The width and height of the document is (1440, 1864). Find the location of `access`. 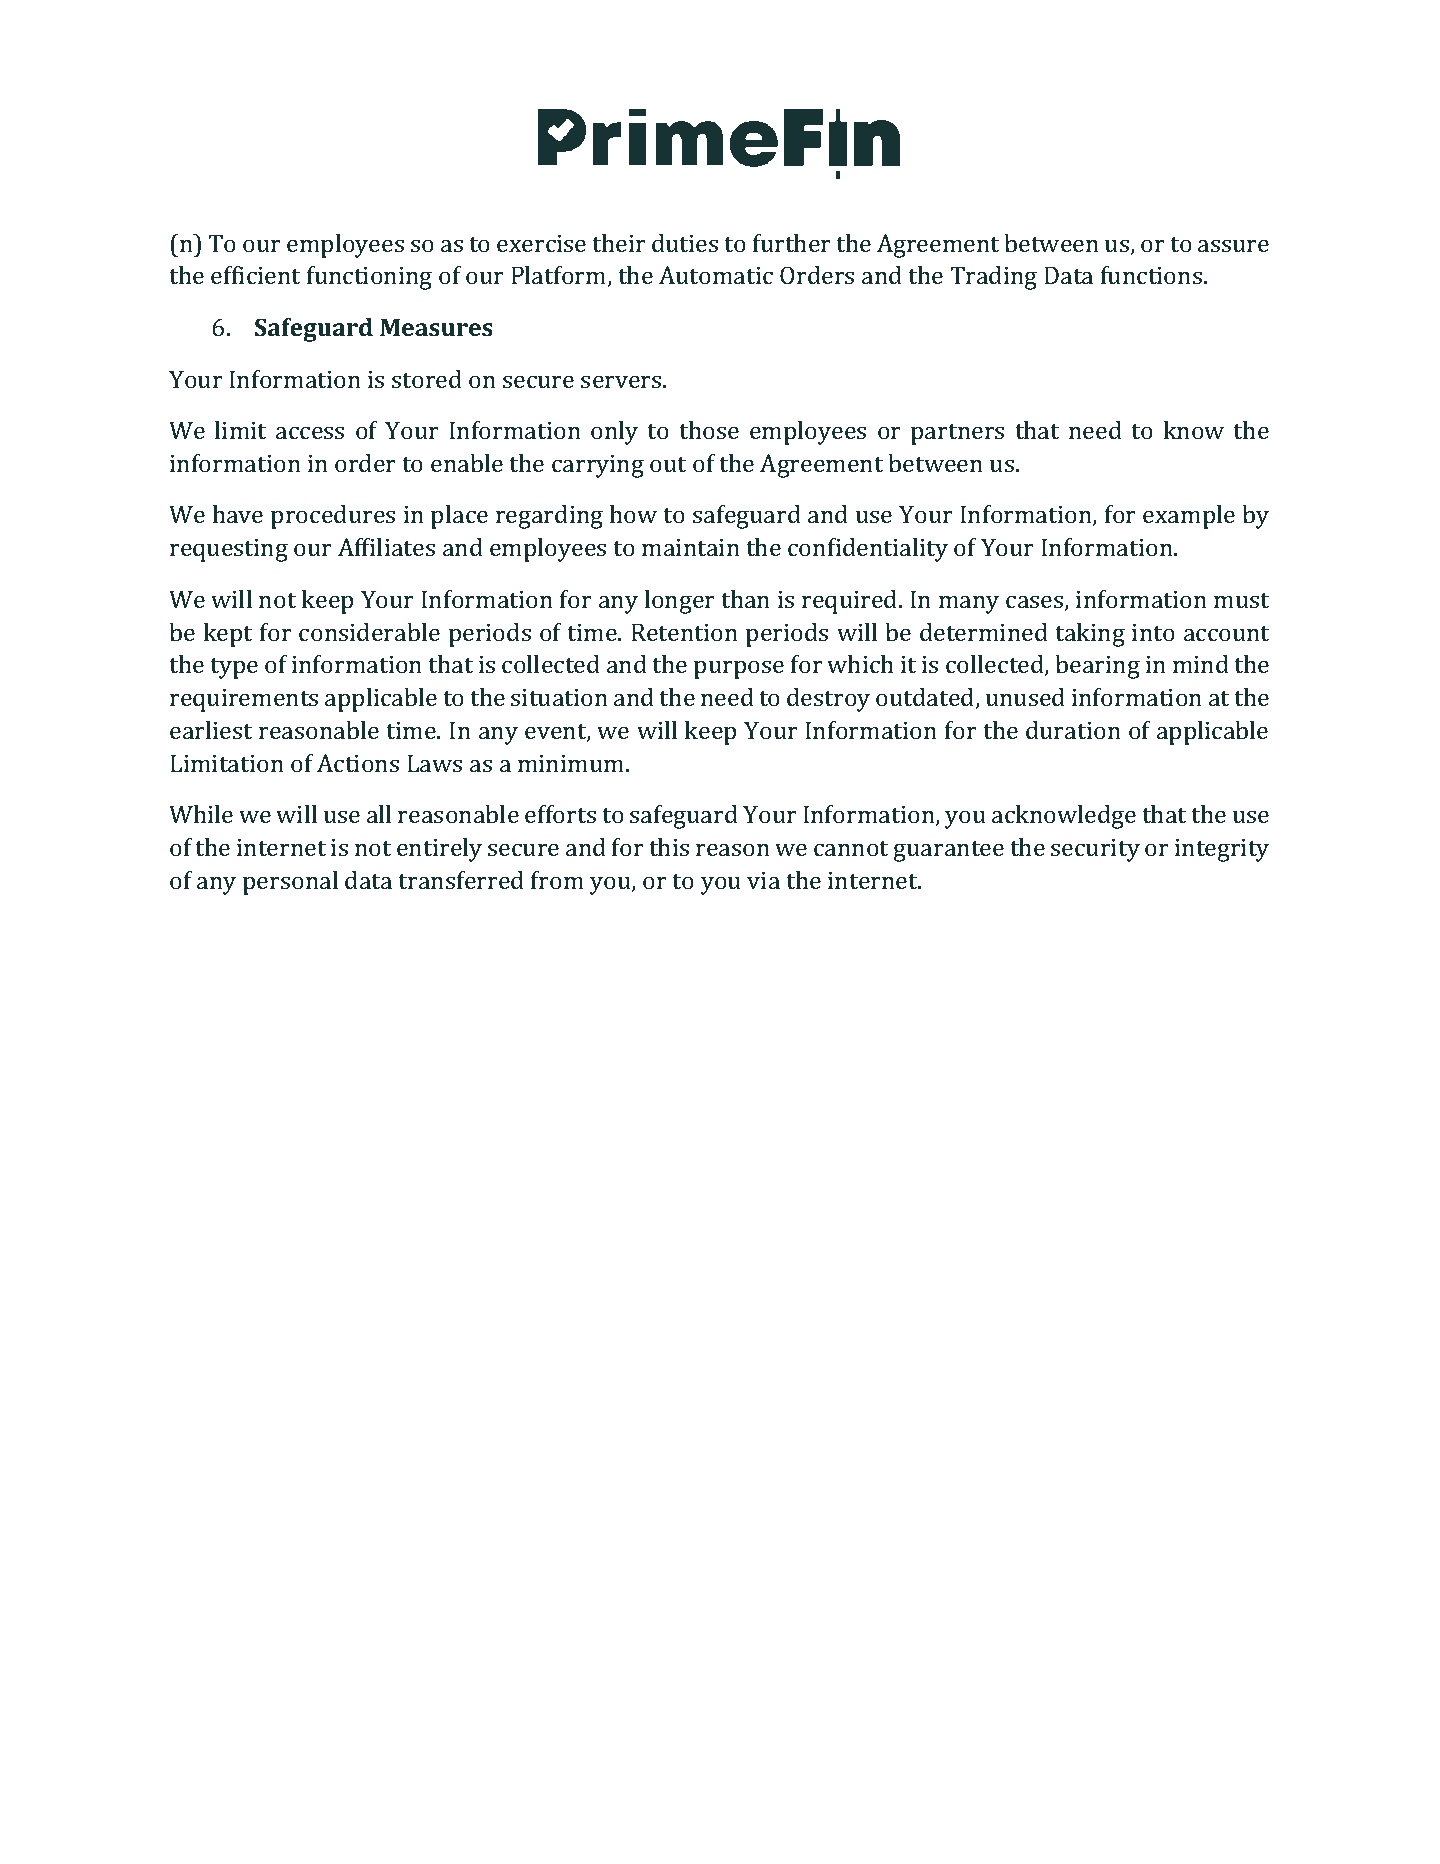

access is located at coordinates (310, 432).
